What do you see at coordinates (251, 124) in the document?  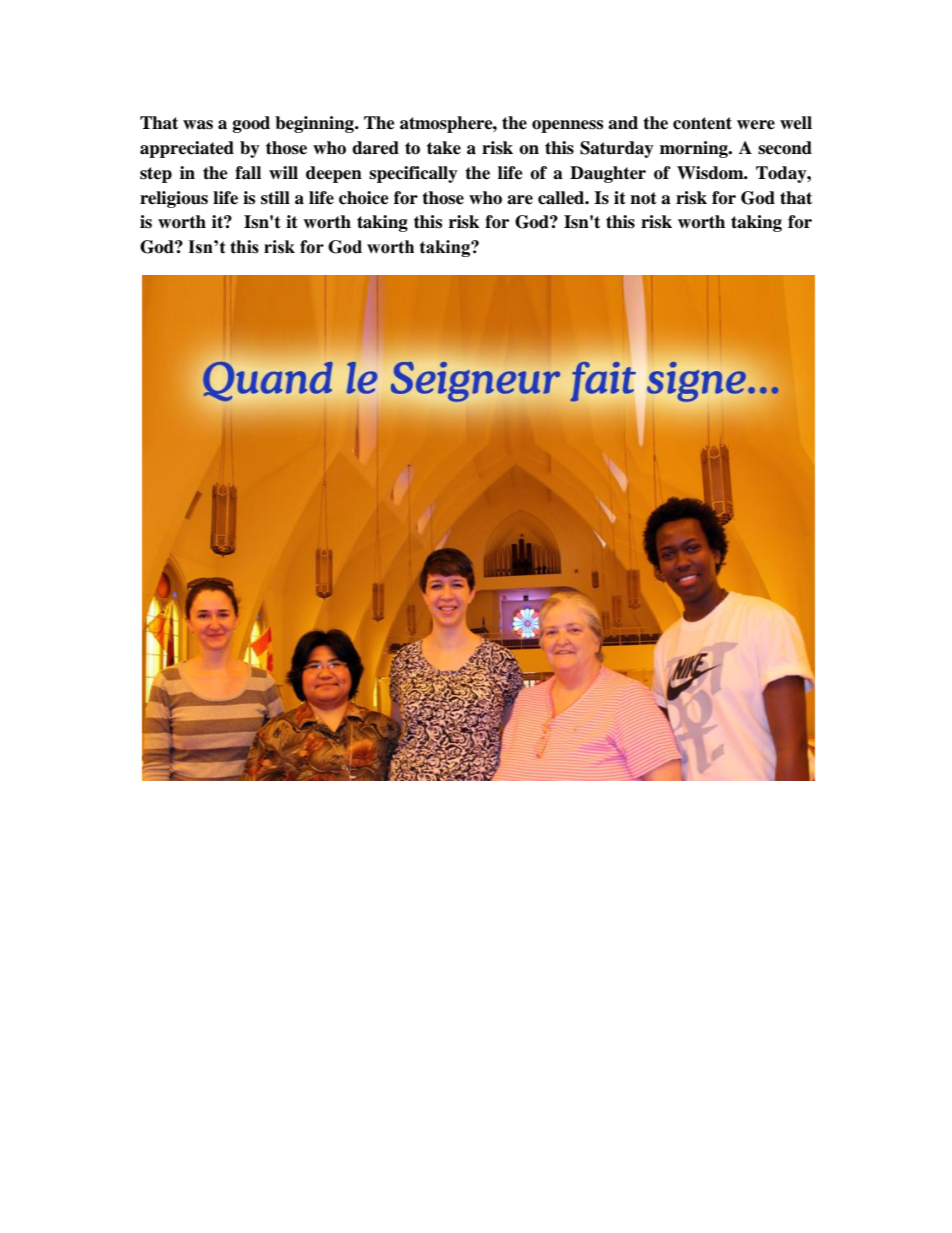 I see `good` at bounding box center [251, 124].
